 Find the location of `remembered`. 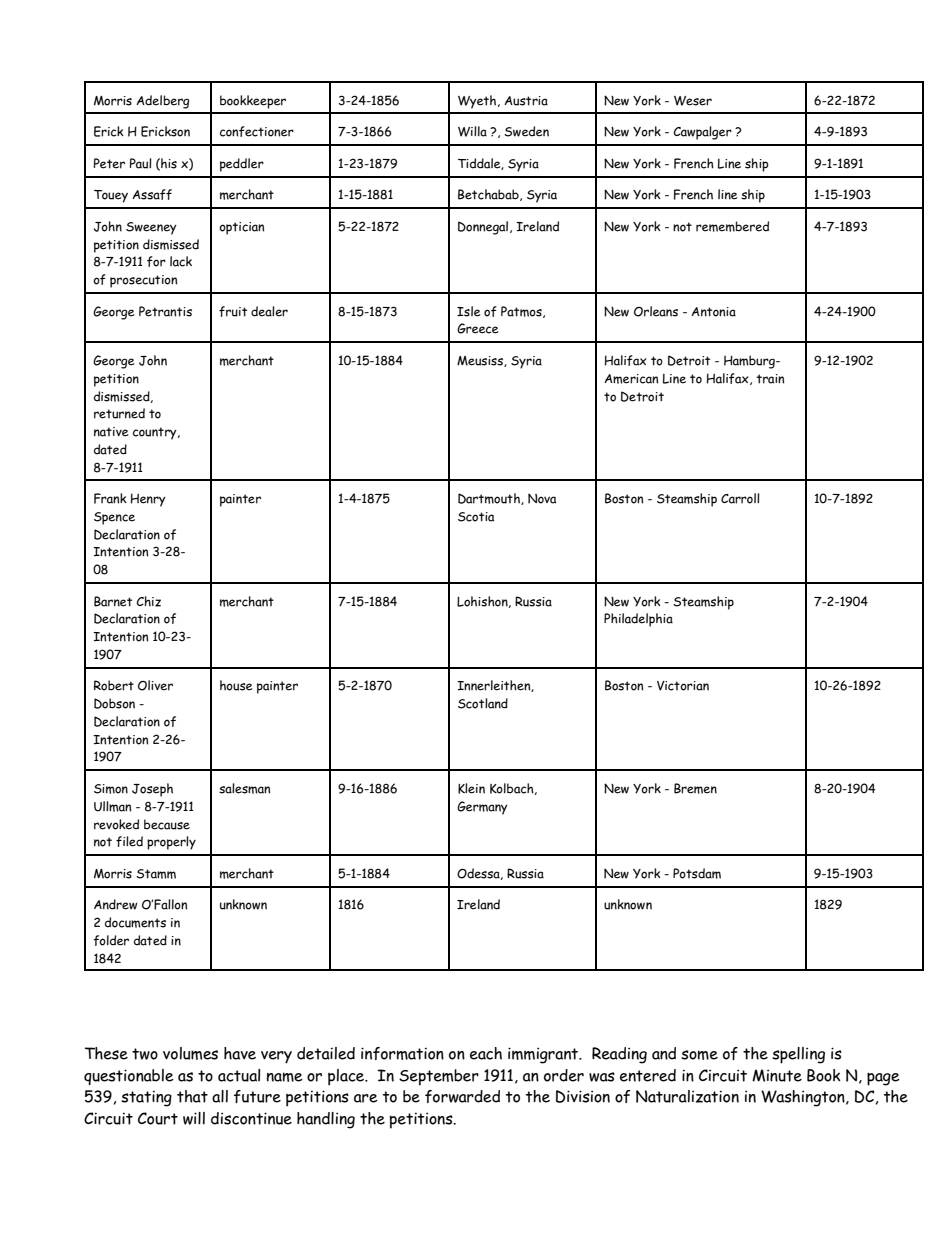

remembered is located at coordinates (732, 226).
